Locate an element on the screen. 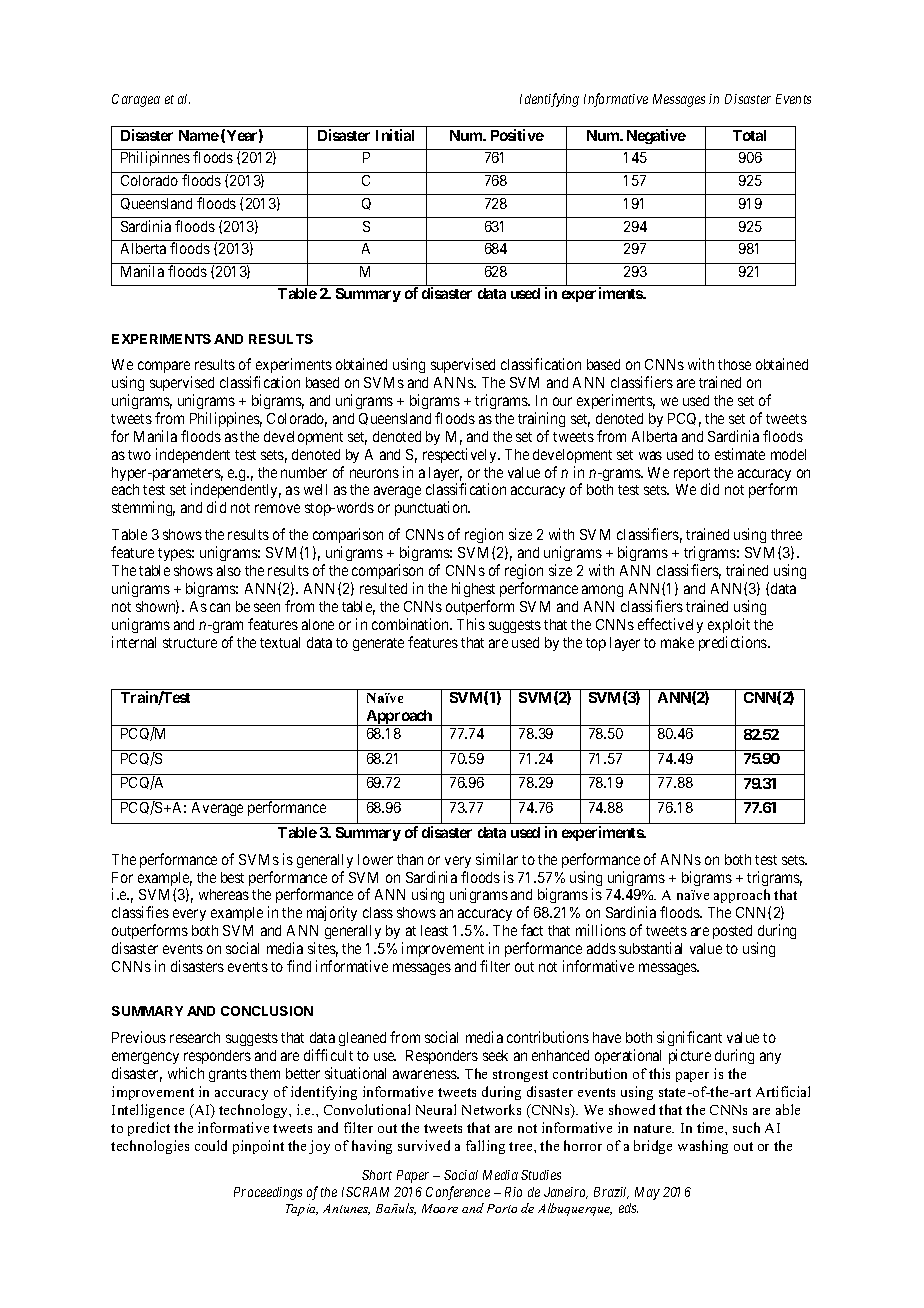  Name is located at coordinates (199, 135).
